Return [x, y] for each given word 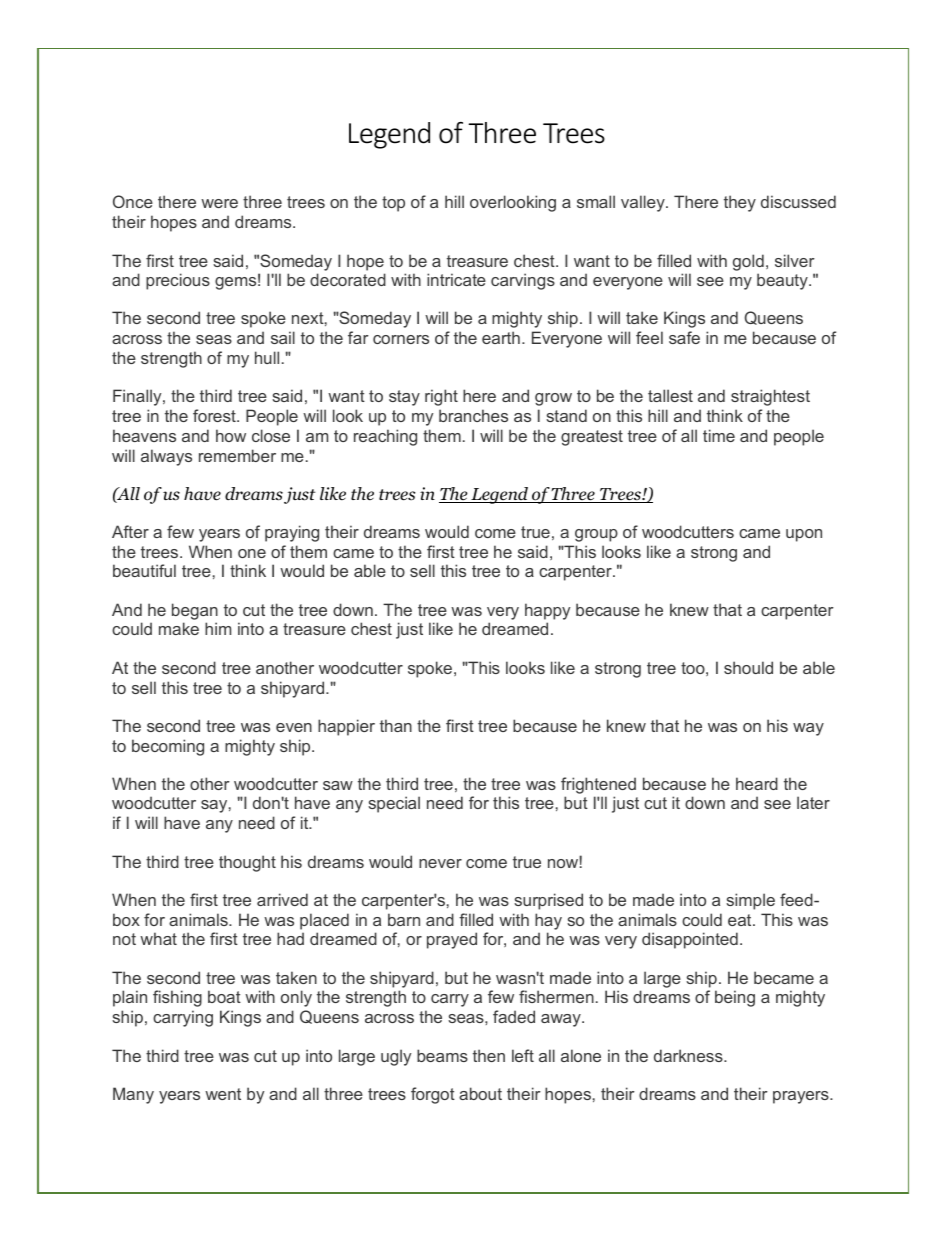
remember [237, 455]
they [740, 203]
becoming [168, 747]
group [596, 535]
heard [757, 783]
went [223, 1094]
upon [804, 535]
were [219, 203]
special [394, 804]
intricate [456, 279]
